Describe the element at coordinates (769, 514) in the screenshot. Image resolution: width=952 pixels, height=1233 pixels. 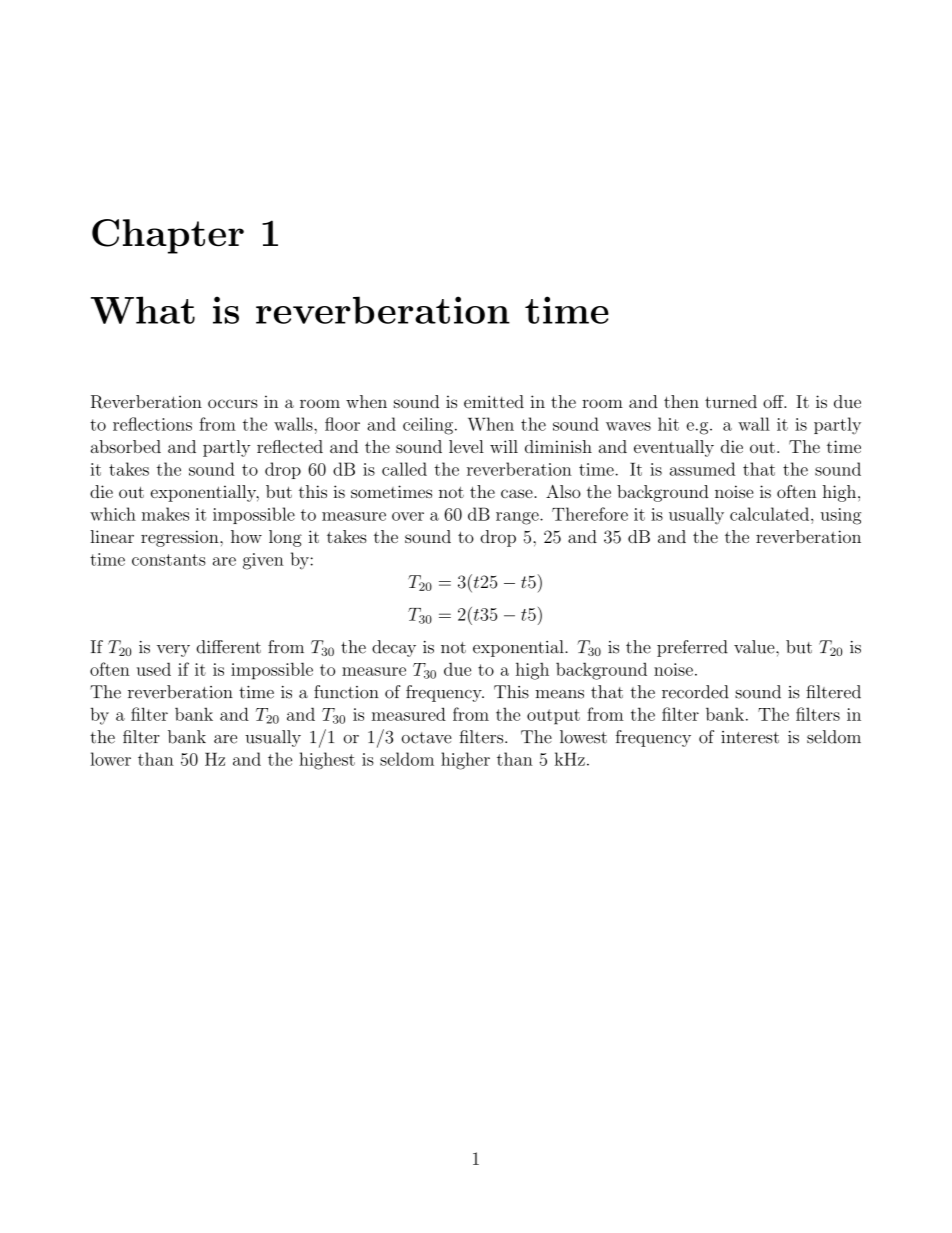
I see `calculated` at that location.
